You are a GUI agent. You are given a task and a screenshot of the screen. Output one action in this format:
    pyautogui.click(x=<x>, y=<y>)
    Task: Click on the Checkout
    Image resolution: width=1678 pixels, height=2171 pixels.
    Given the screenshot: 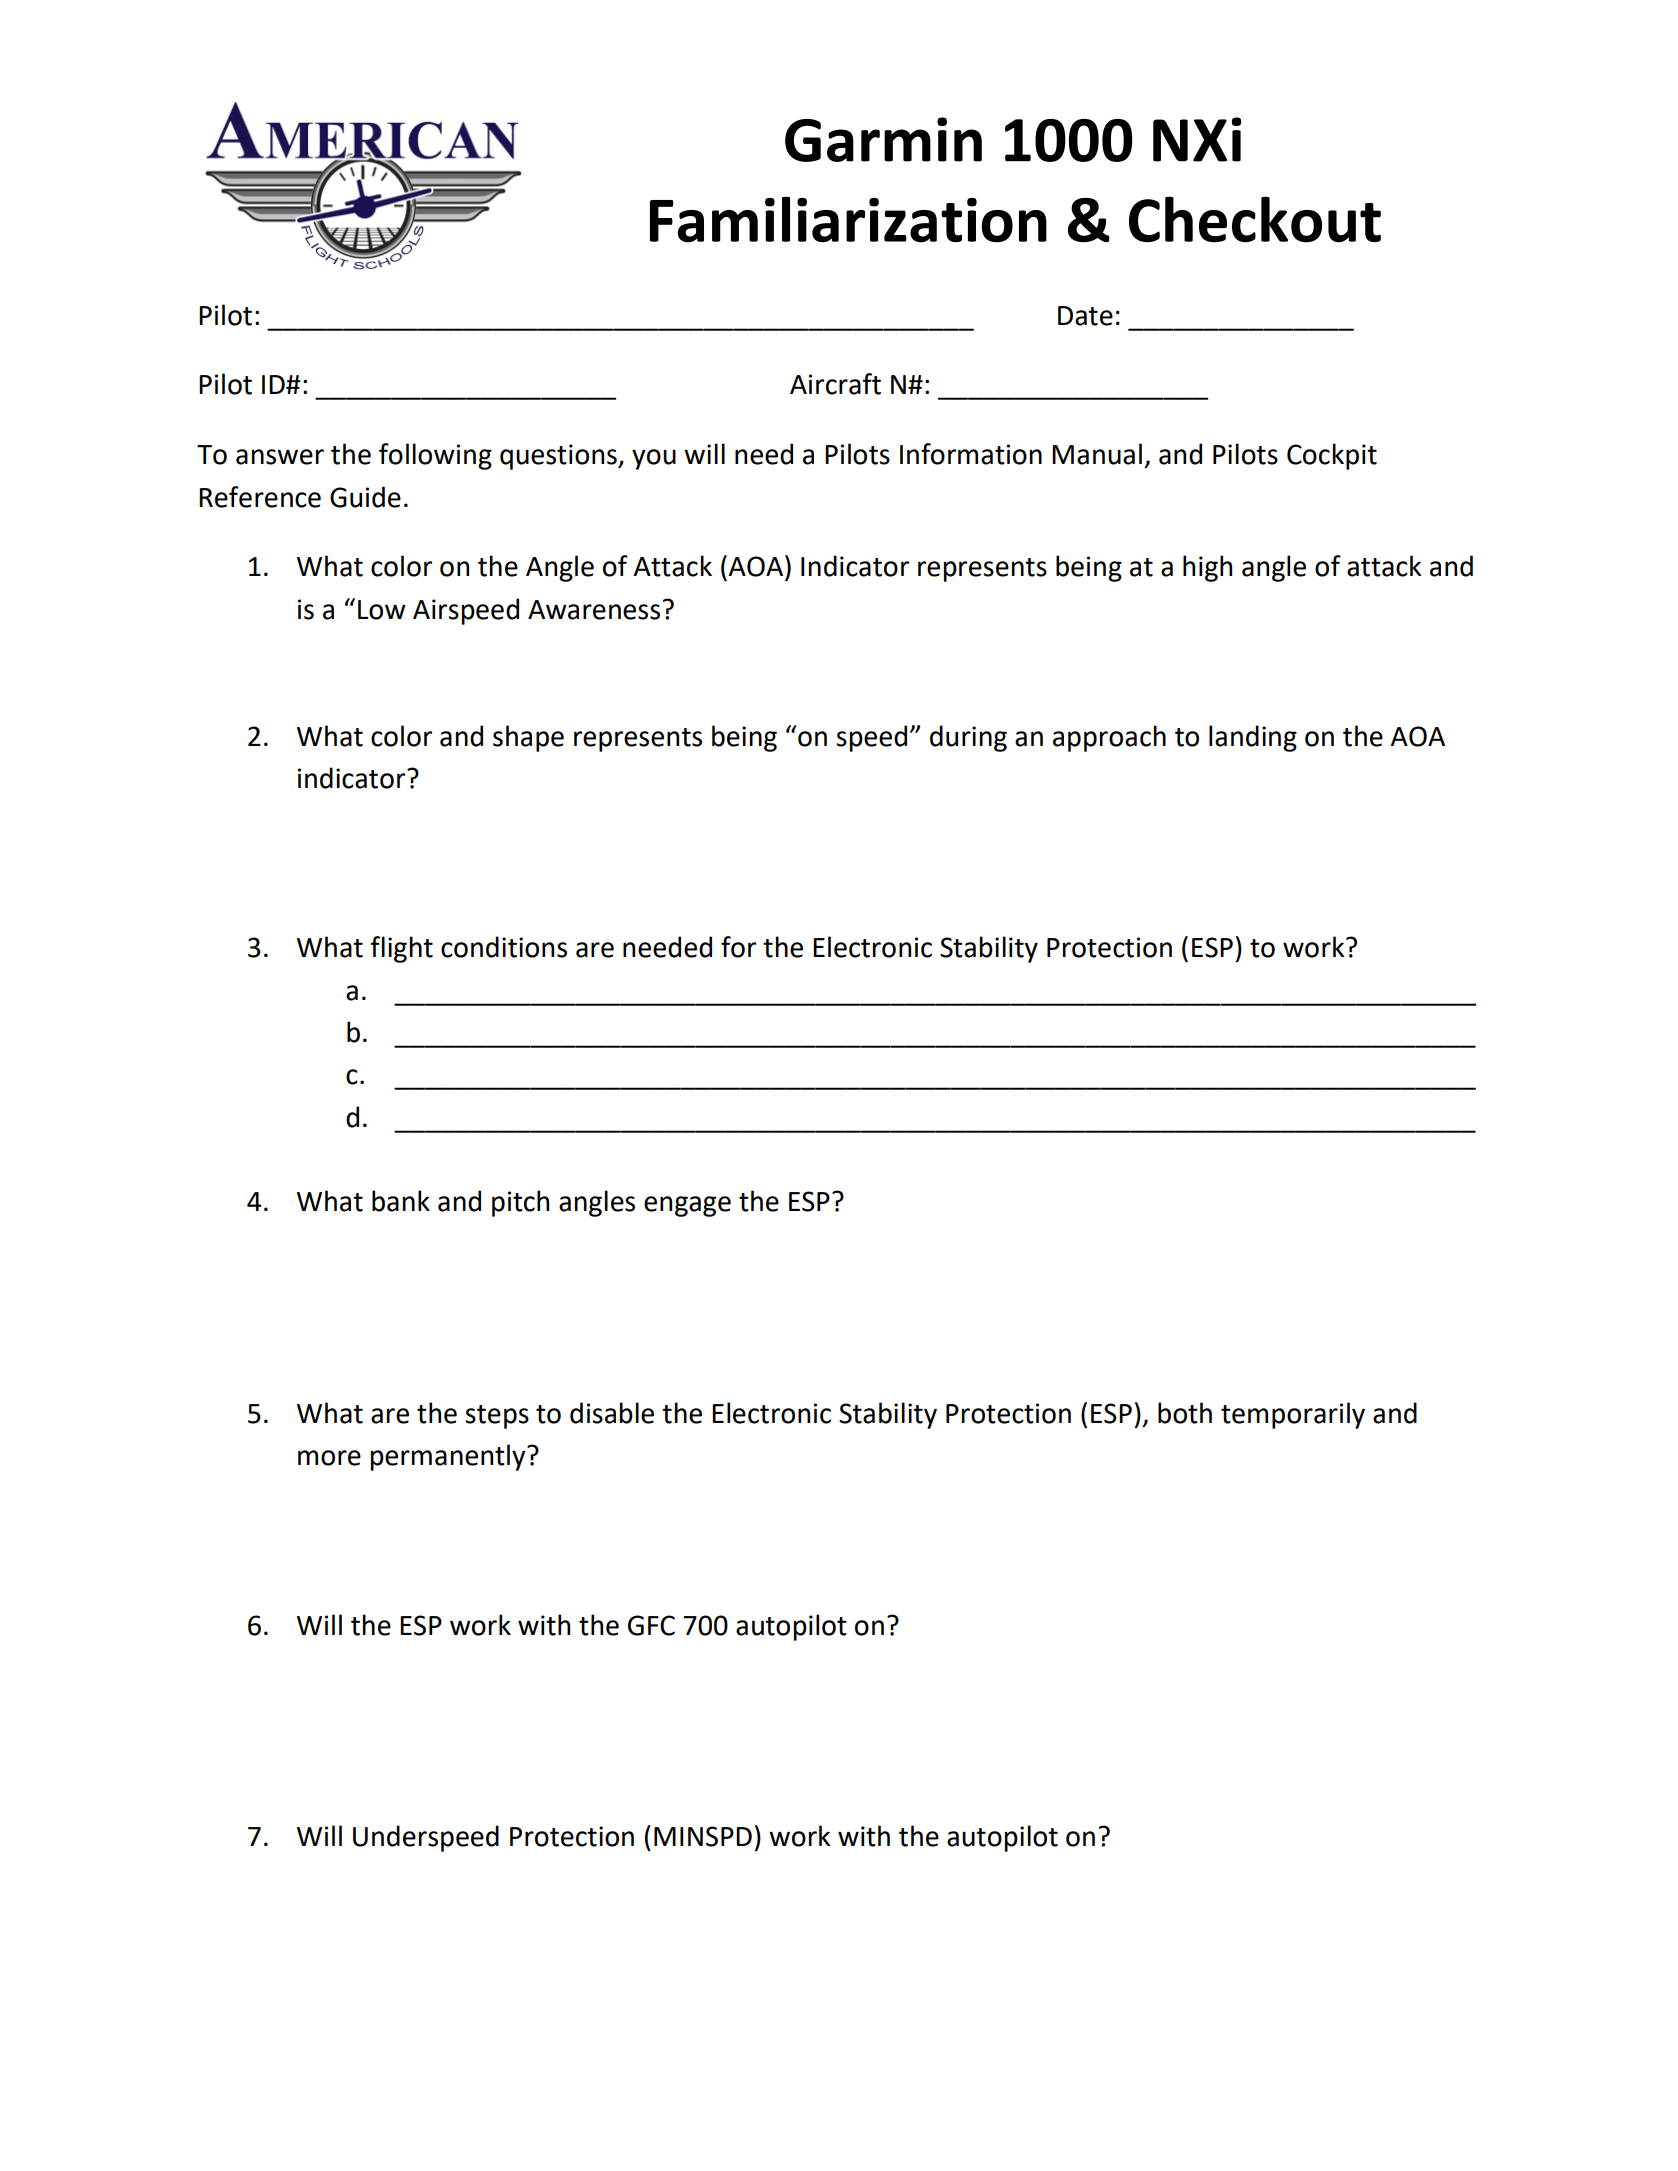 What is the action you would take?
    pyautogui.click(x=1255, y=219)
